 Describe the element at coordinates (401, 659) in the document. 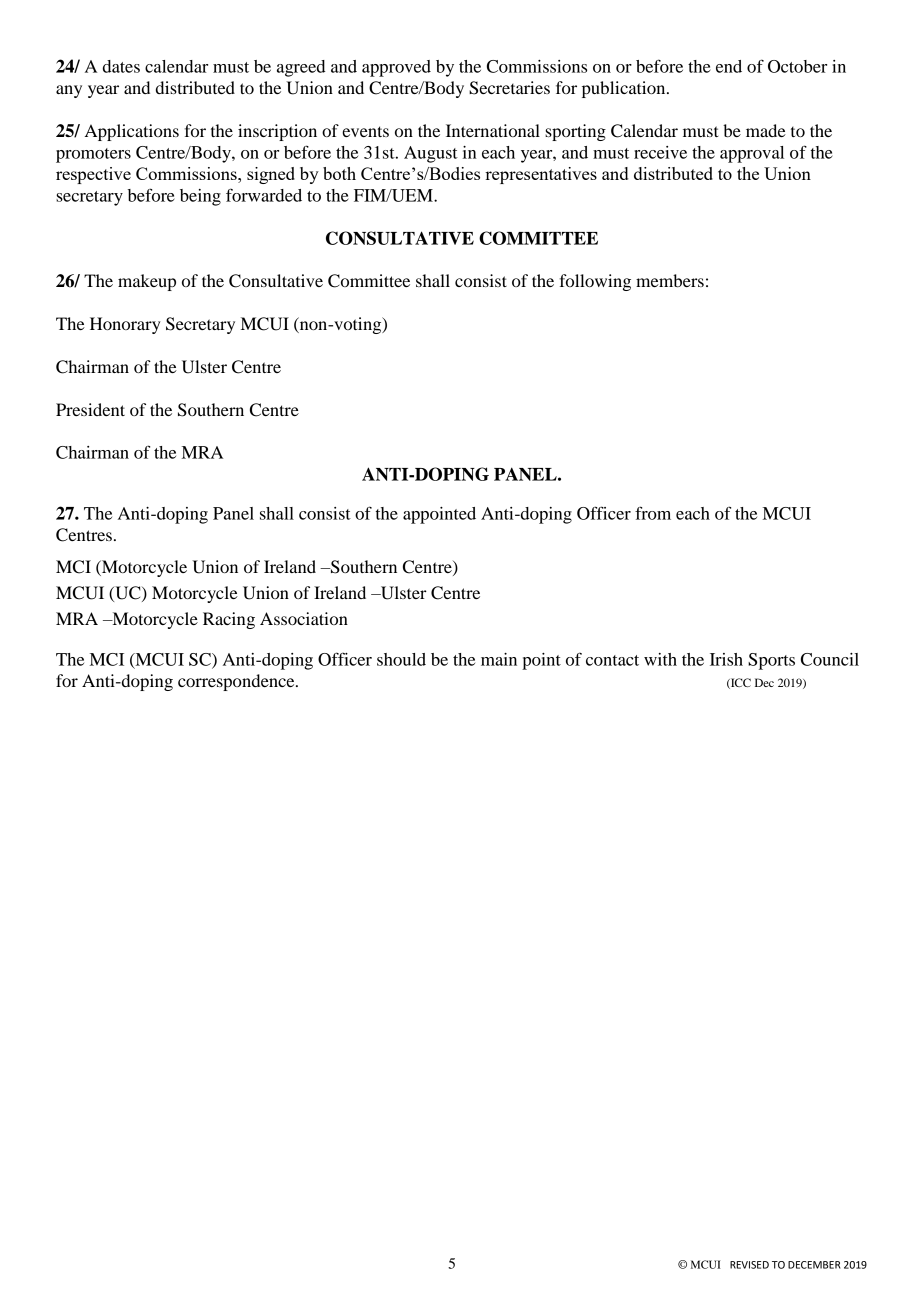

I see `should` at that location.
